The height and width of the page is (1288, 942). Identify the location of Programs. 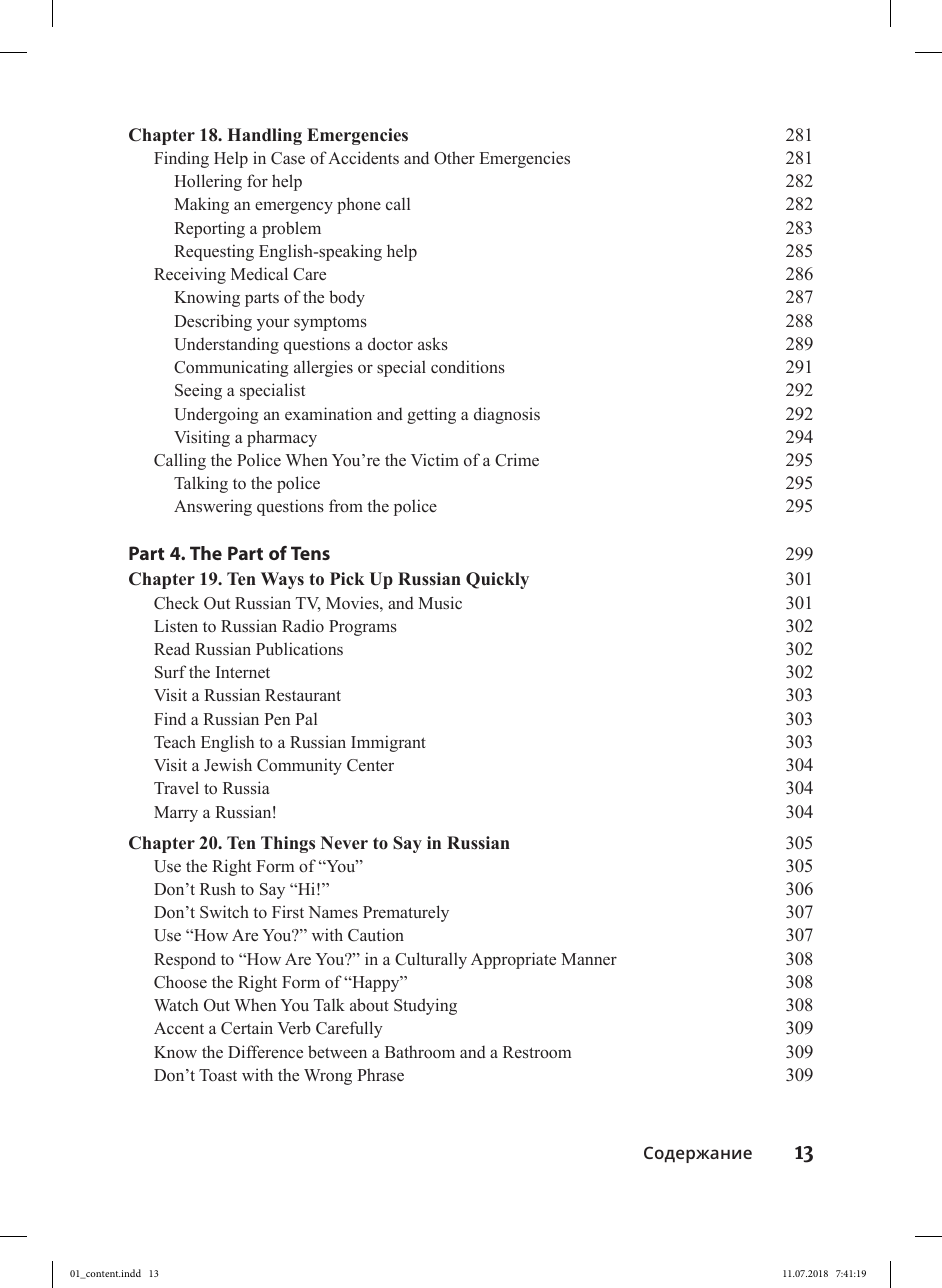
(363, 628).
